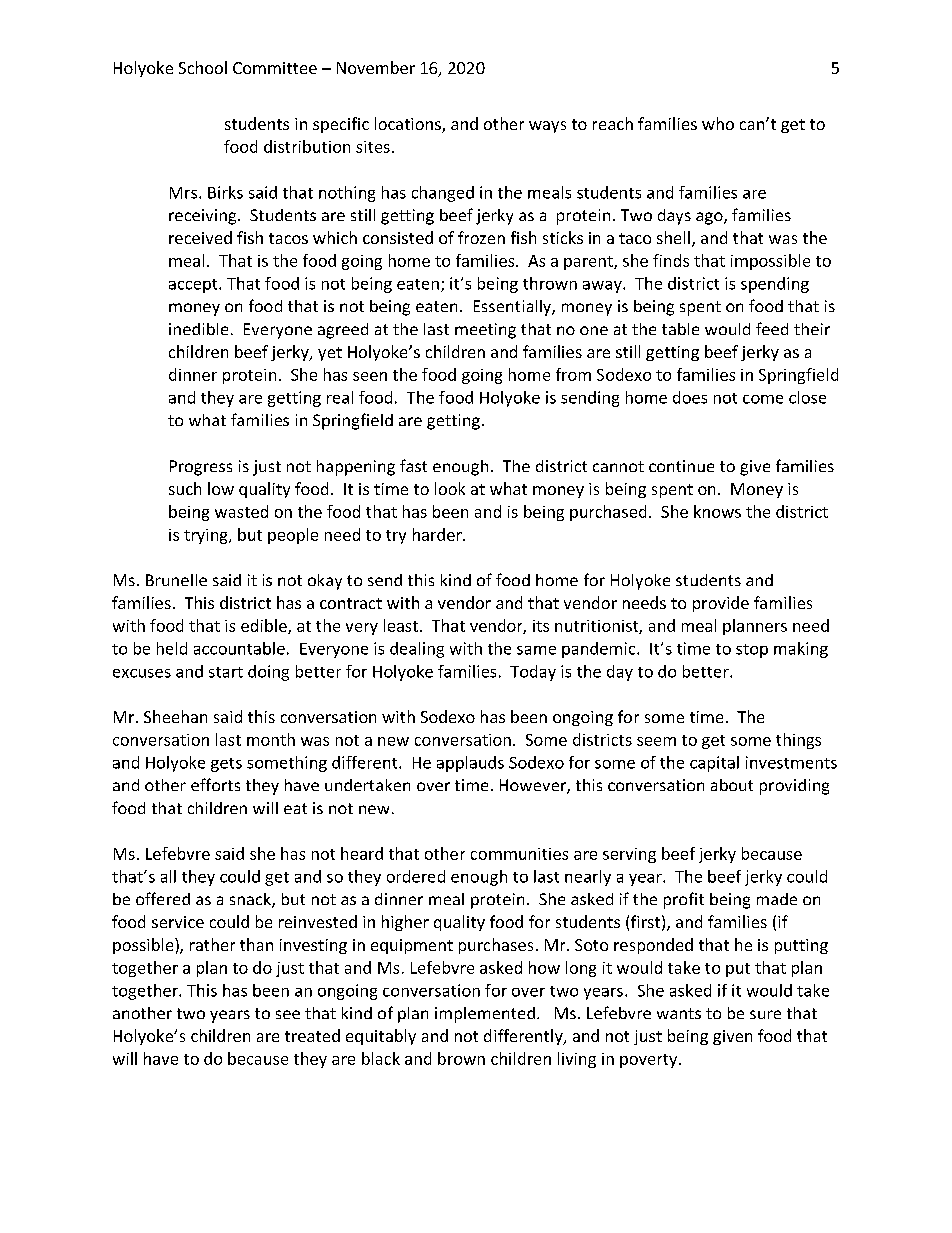 This document has height=1233, width=952. I want to click on trying, so click(207, 536).
